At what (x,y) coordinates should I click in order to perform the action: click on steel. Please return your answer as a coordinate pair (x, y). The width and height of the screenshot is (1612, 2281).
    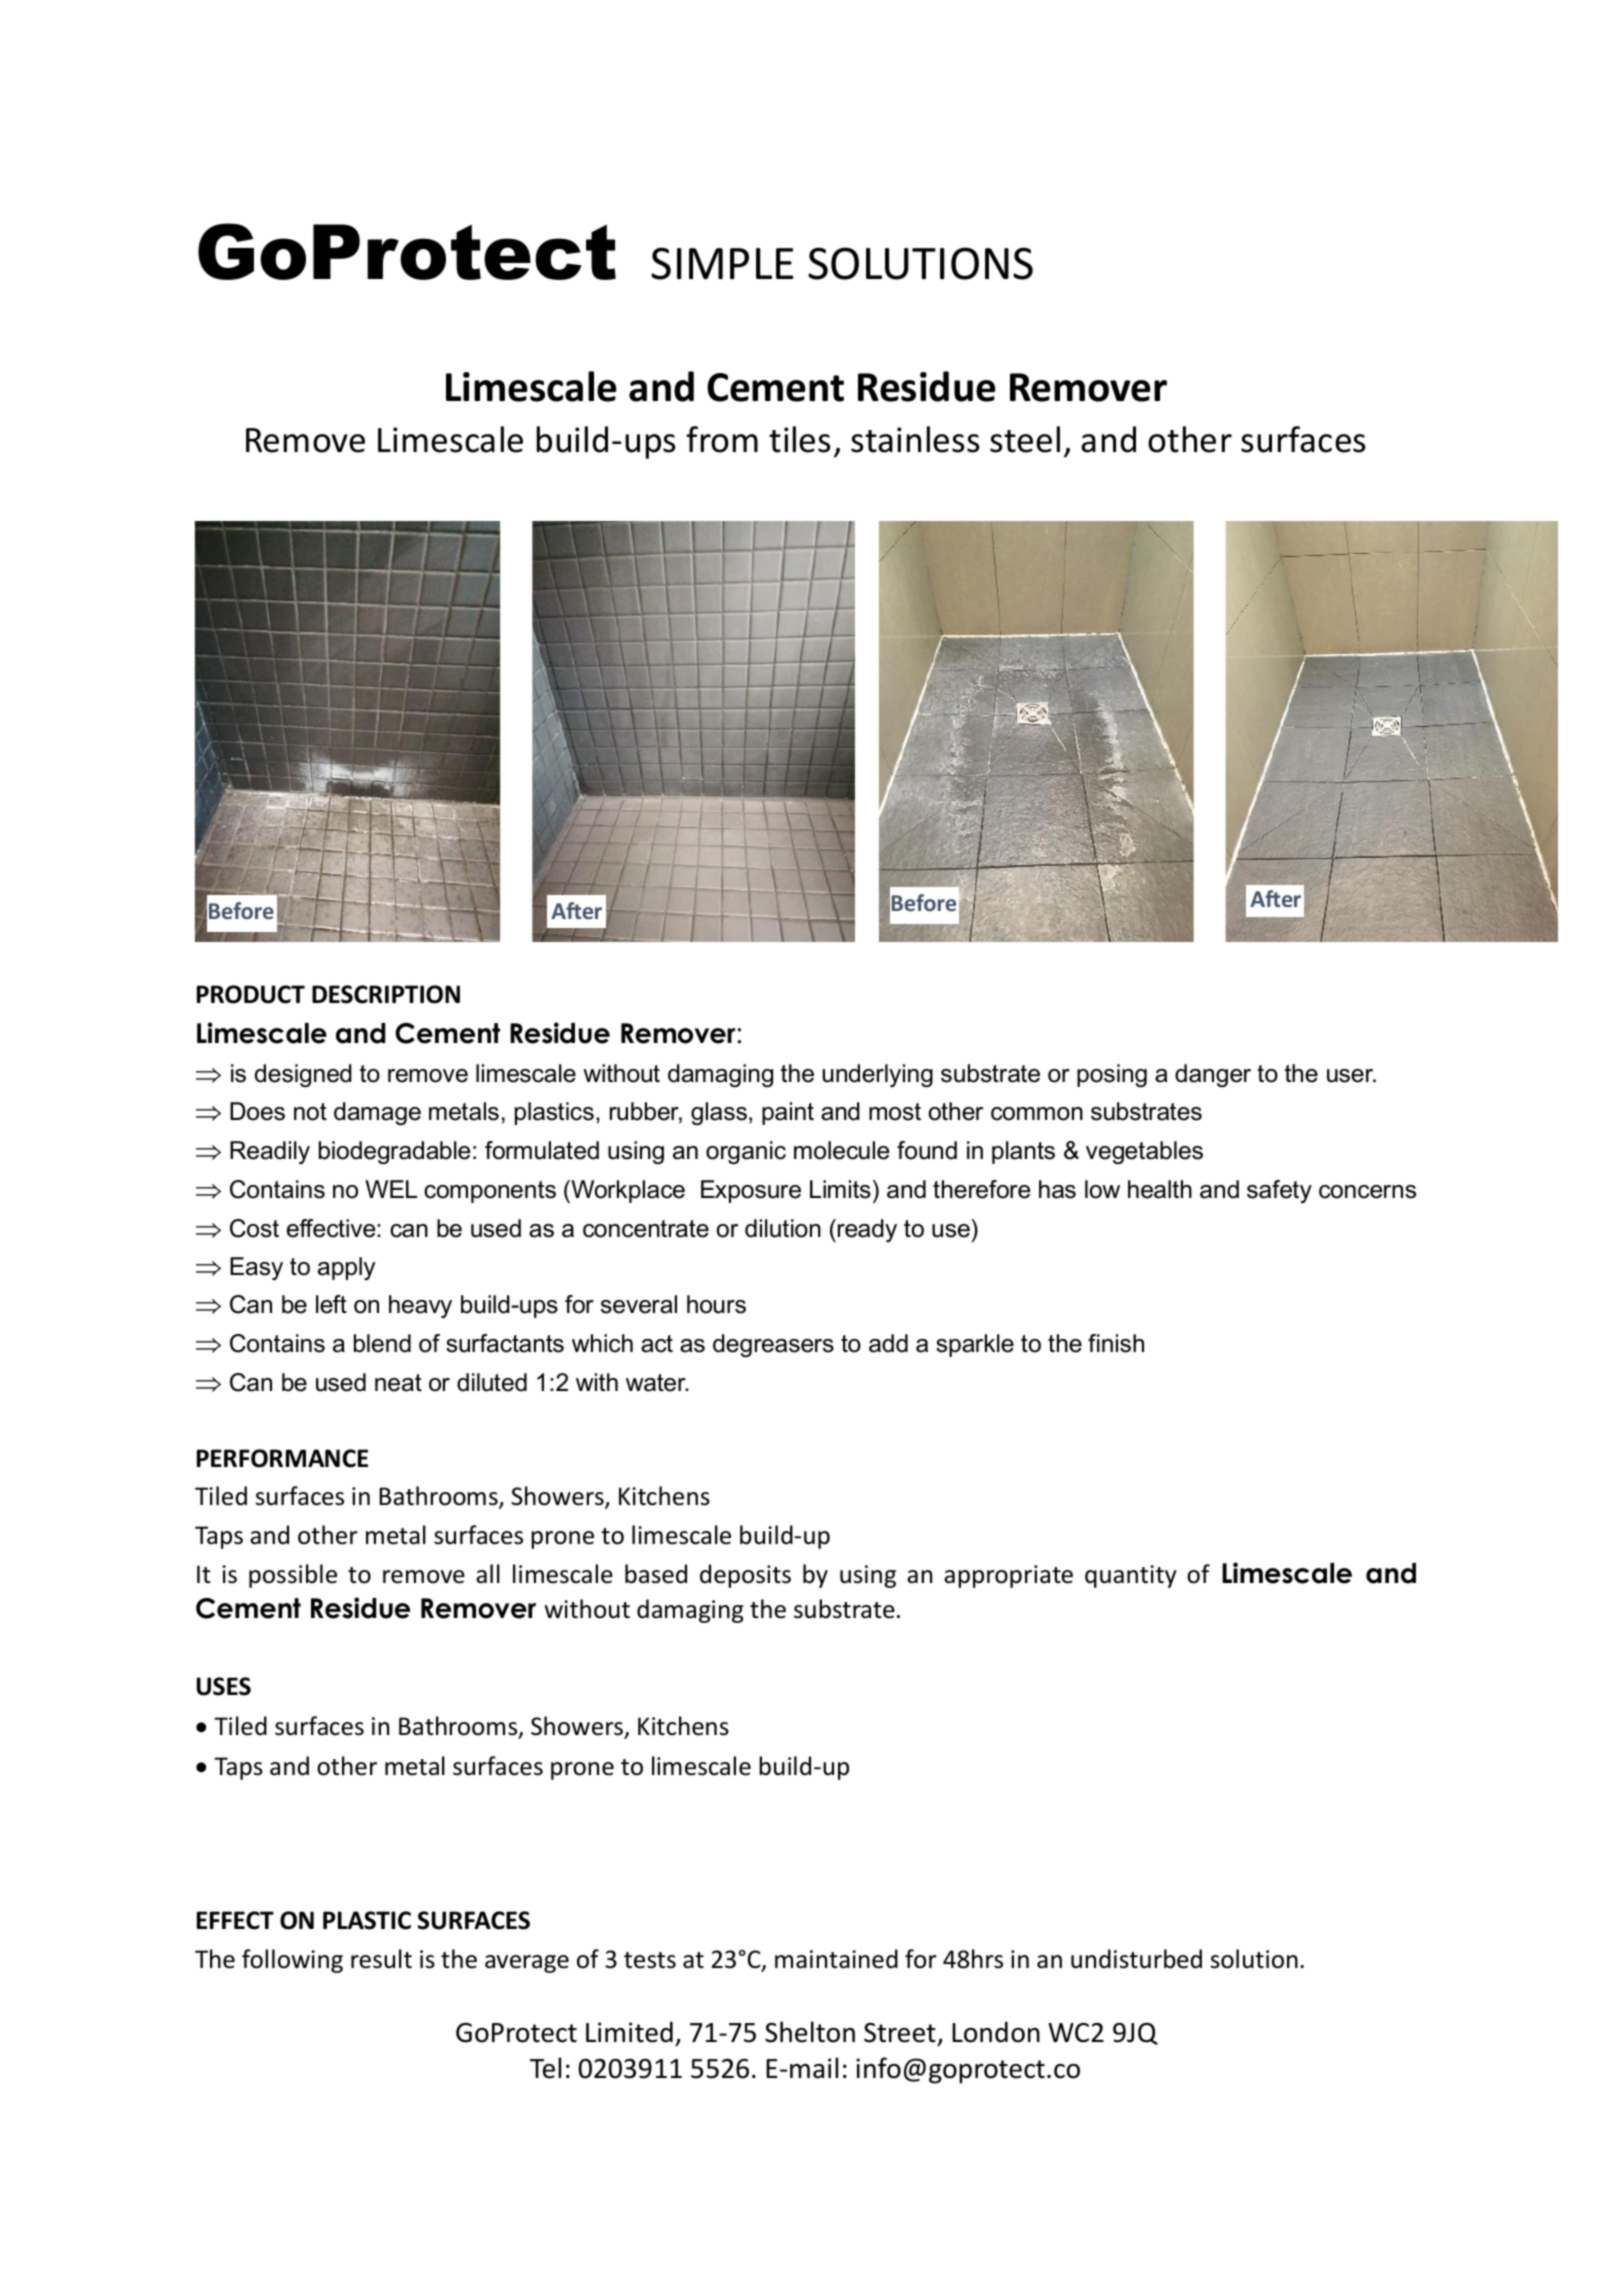
    Looking at the image, I should click on (1025, 439).
